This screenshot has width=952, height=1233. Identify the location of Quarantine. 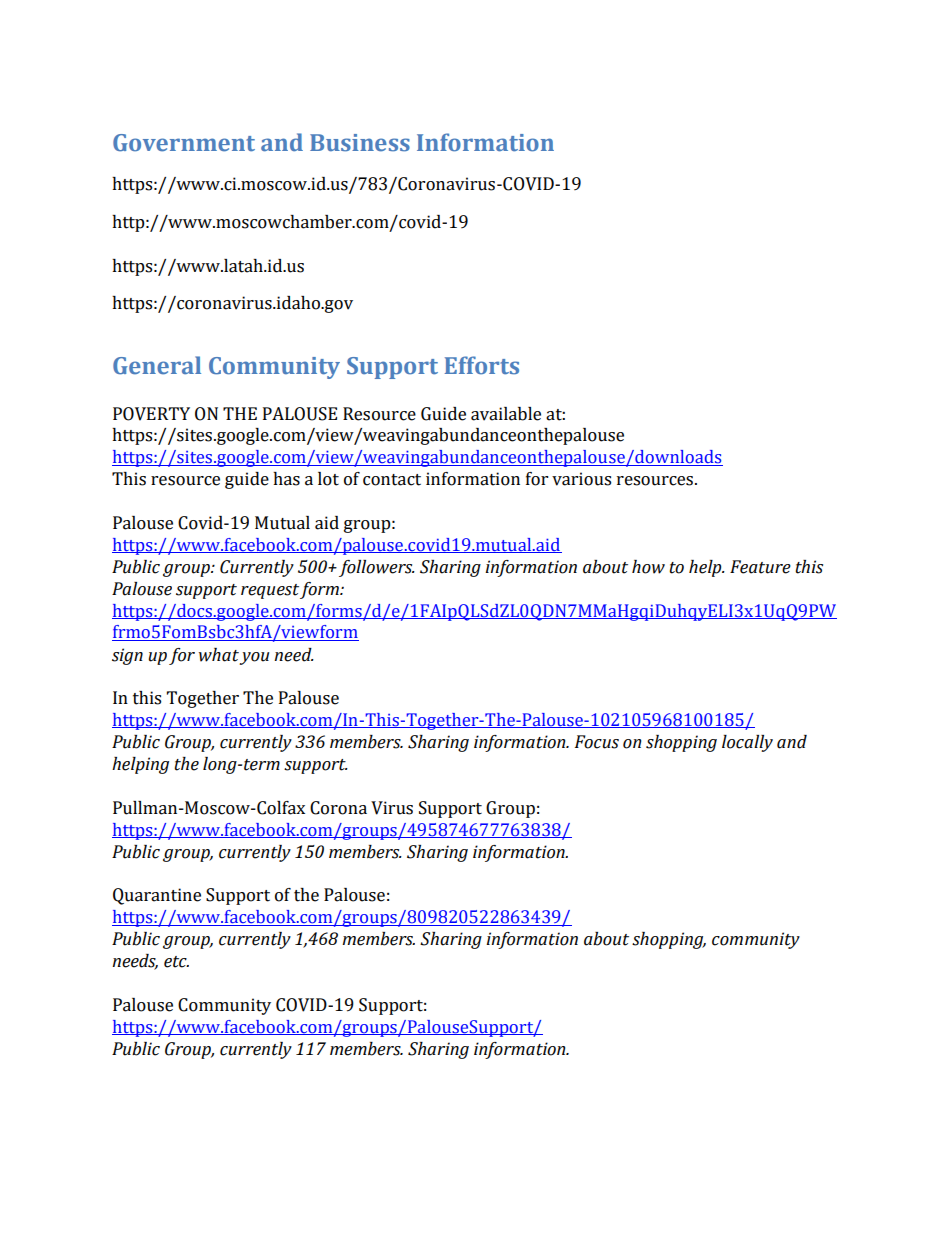
(157, 896).
